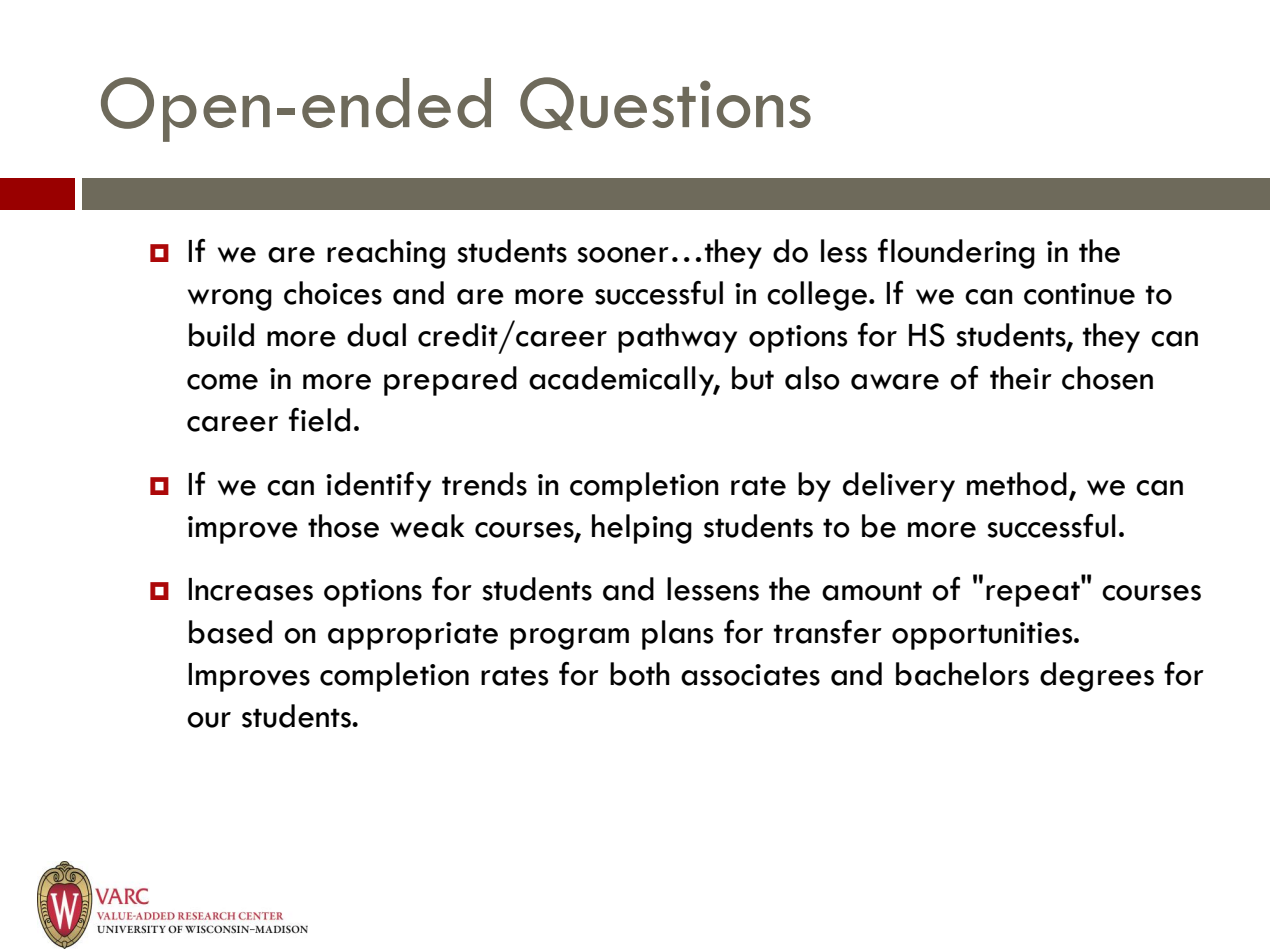  Describe the element at coordinates (640, 674) in the document. I see `both` at that location.
